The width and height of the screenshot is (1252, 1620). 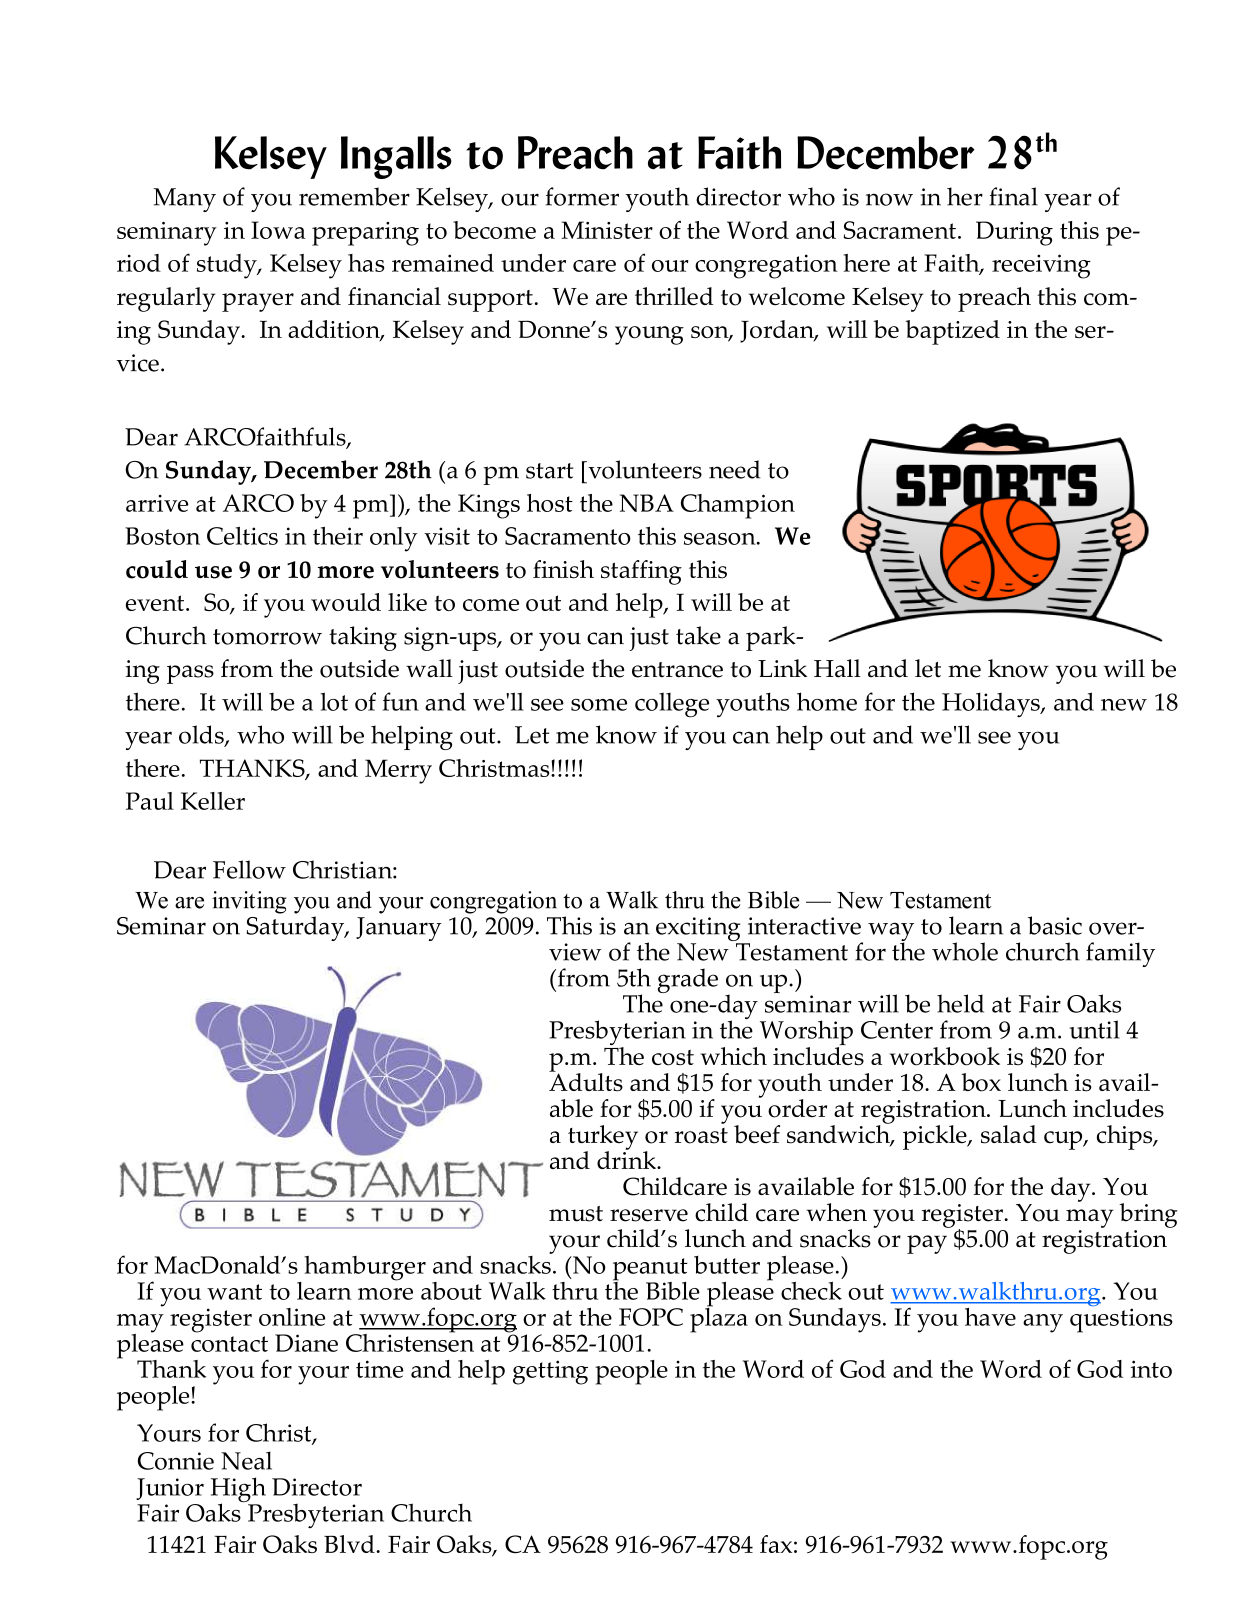 What do you see at coordinates (628, 1159) in the screenshot?
I see `drink` at bounding box center [628, 1159].
